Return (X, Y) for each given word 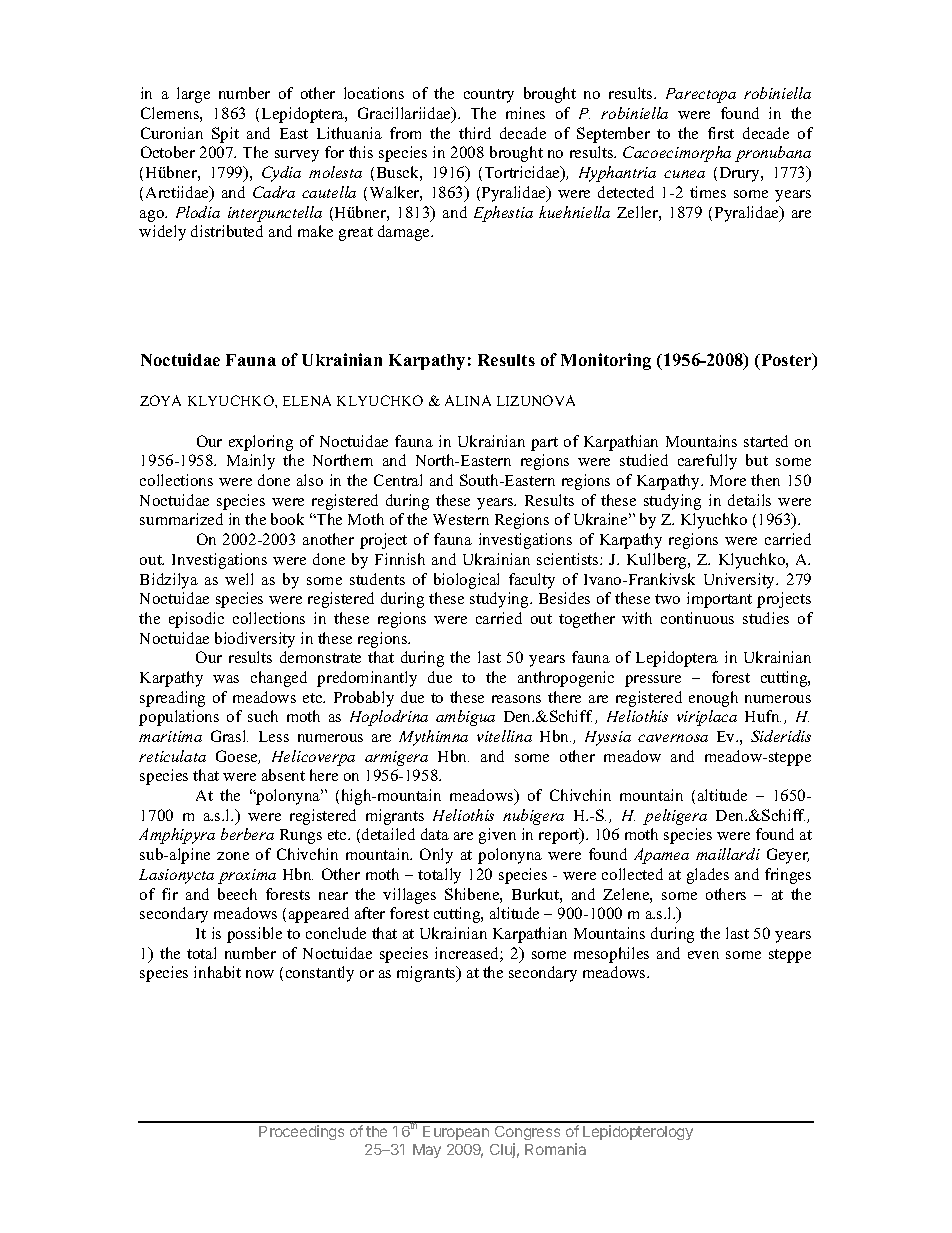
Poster (786, 361)
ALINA (468, 400)
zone (233, 856)
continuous (697, 618)
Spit (225, 135)
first (721, 133)
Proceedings (301, 1132)
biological (466, 581)
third (475, 133)
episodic (196, 620)
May (427, 1151)
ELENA (307, 400)
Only (436, 856)
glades (708, 876)
